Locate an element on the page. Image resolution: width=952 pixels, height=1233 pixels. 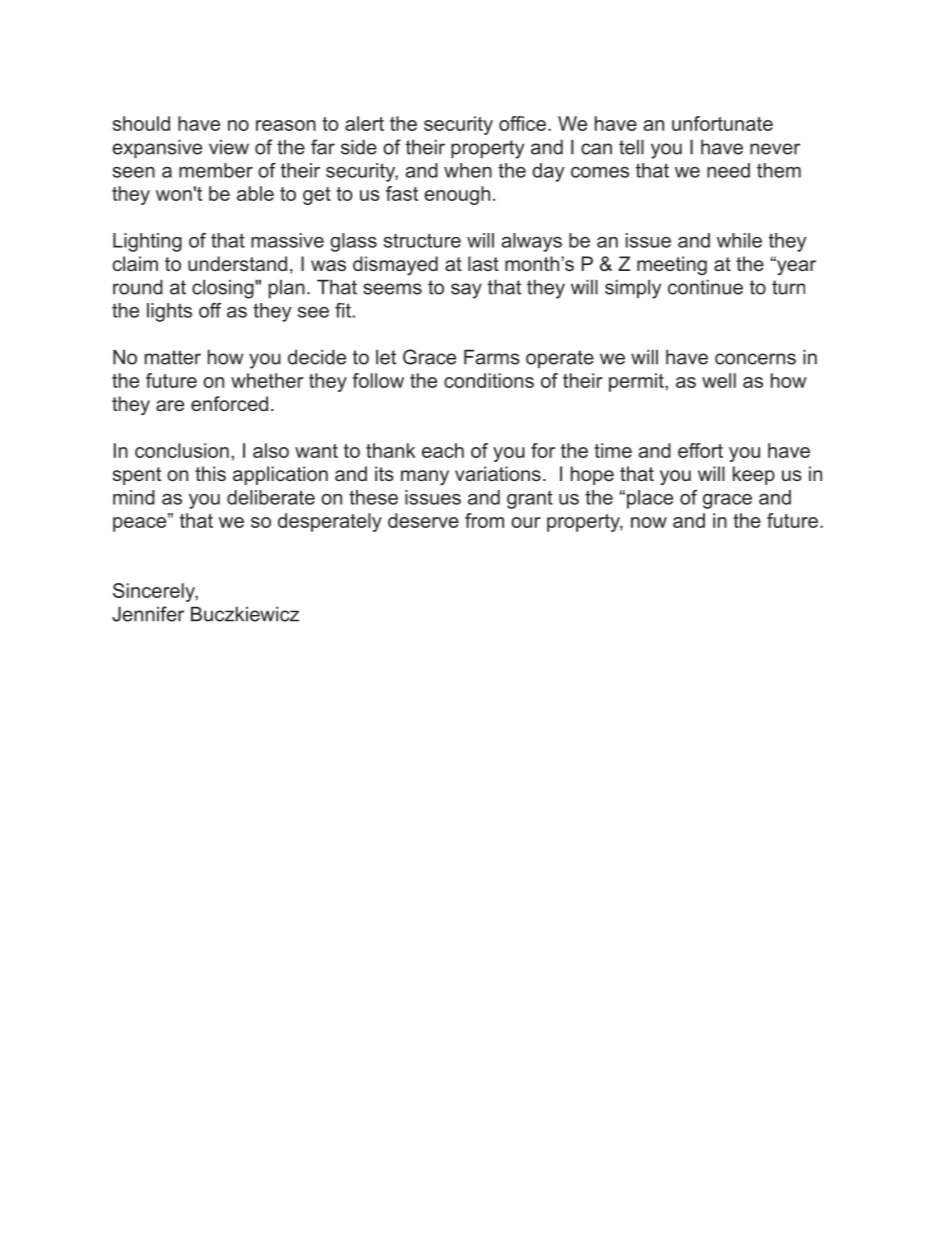
closing is located at coordinates (224, 289).
